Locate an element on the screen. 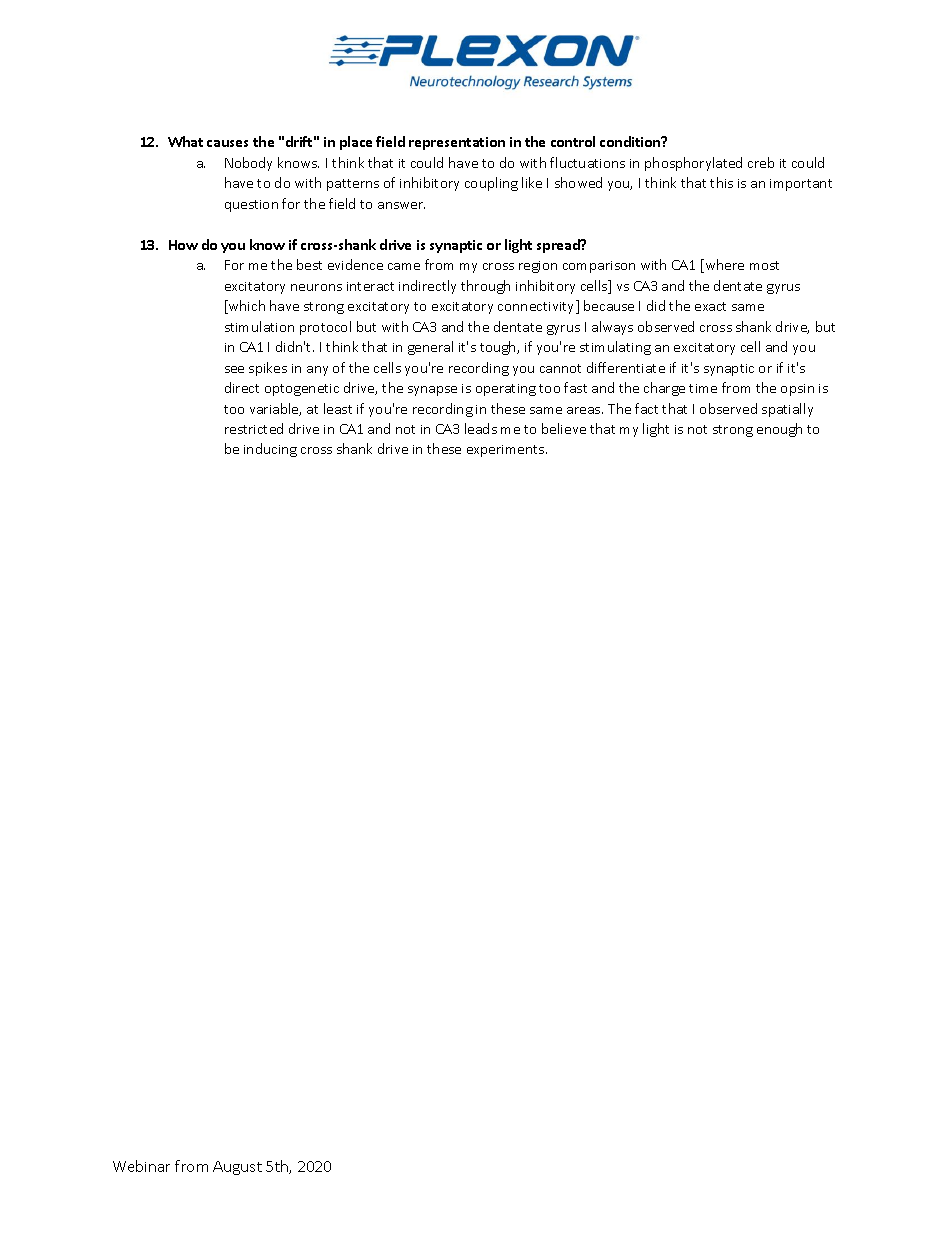  August is located at coordinates (237, 1168).
